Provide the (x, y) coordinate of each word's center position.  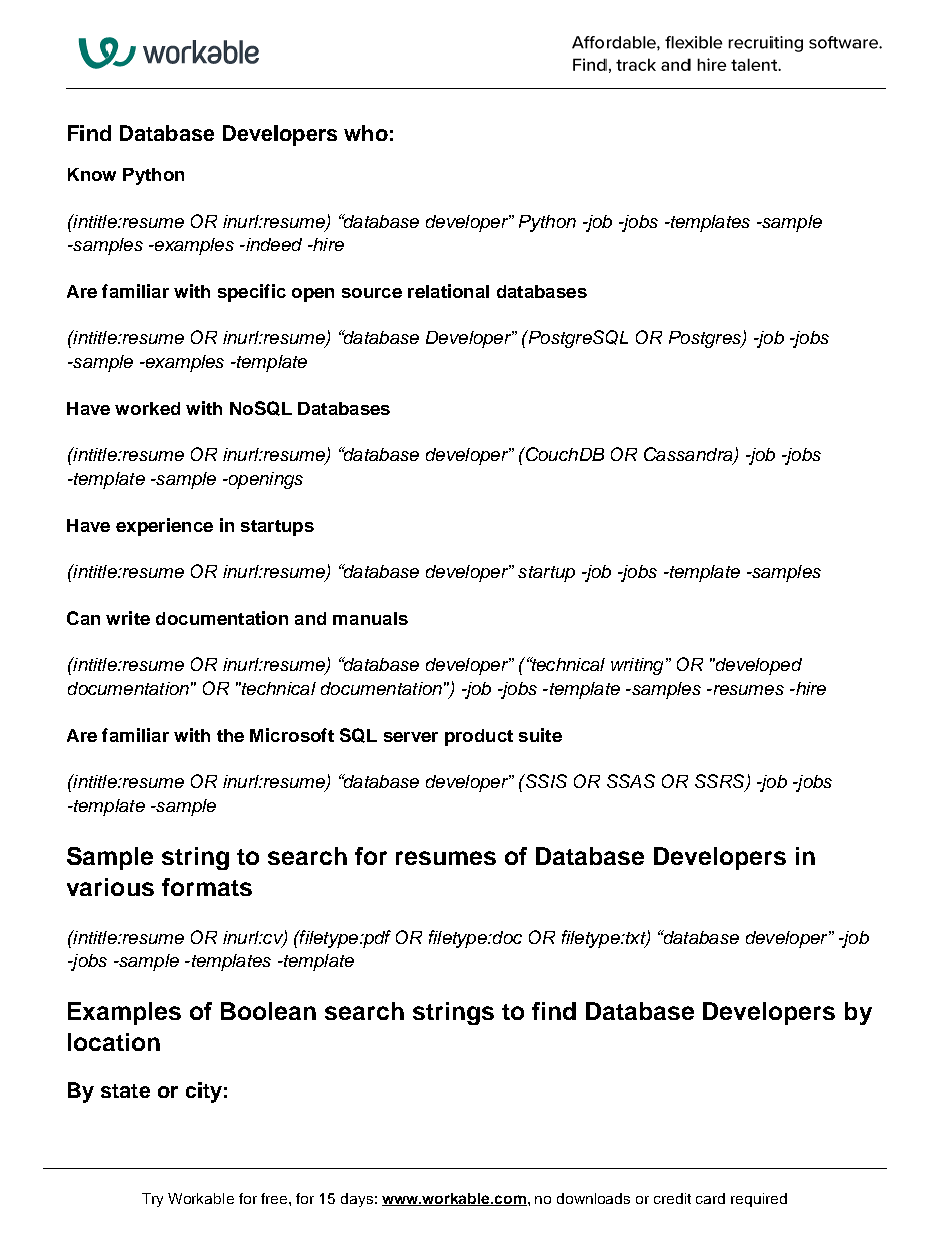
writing (637, 666)
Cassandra (689, 455)
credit (672, 1198)
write (128, 618)
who (366, 133)
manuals (370, 618)
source (372, 293)
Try (152, 1200)
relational (448, 291)
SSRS (721, 782)
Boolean (268, 1011)
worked (147, 408)
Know (92, 174)
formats (207, 887)
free (275, 1198)
